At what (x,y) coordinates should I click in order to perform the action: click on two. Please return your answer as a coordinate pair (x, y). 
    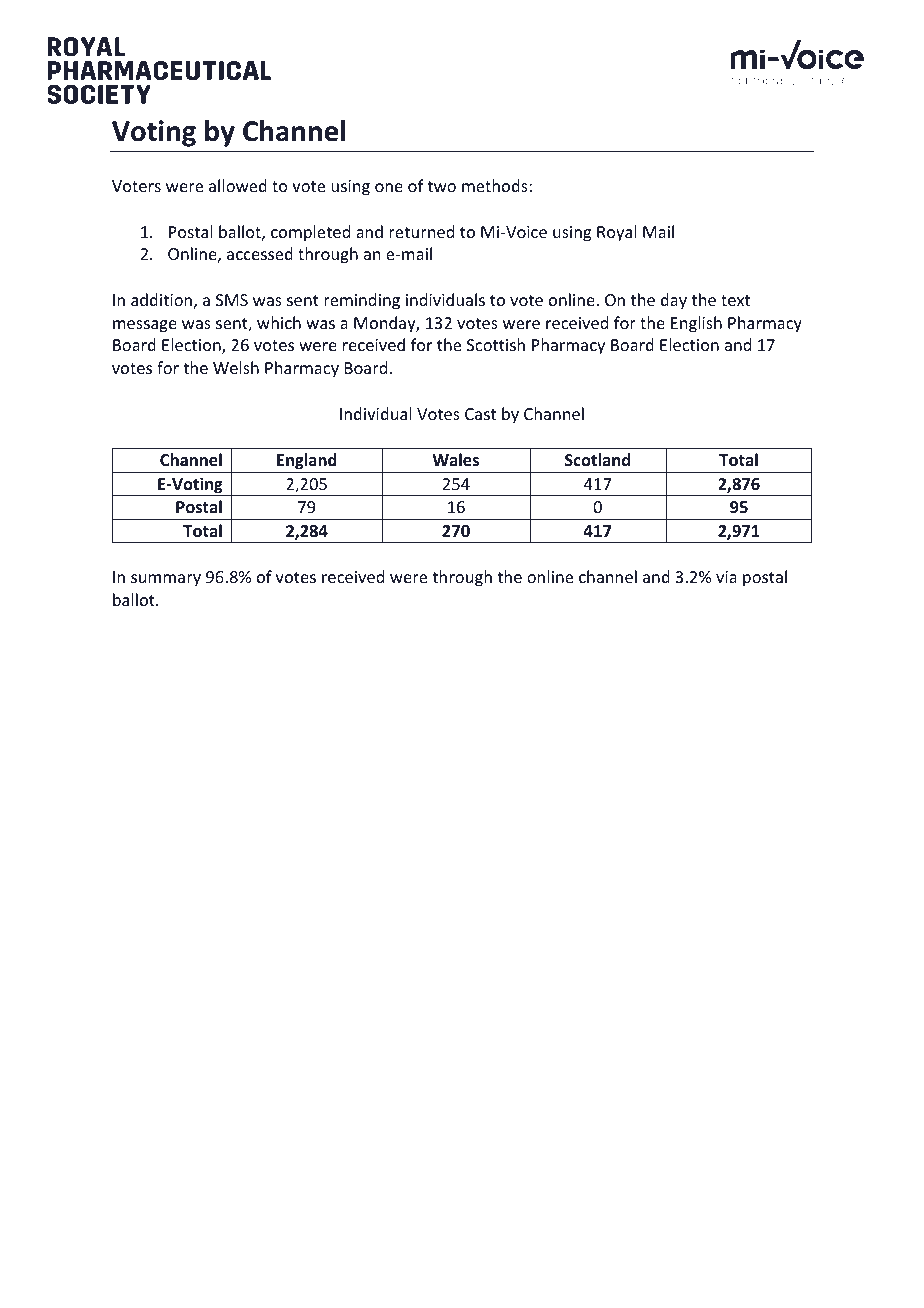
    Looking at the image, I should click on (441, 186).
